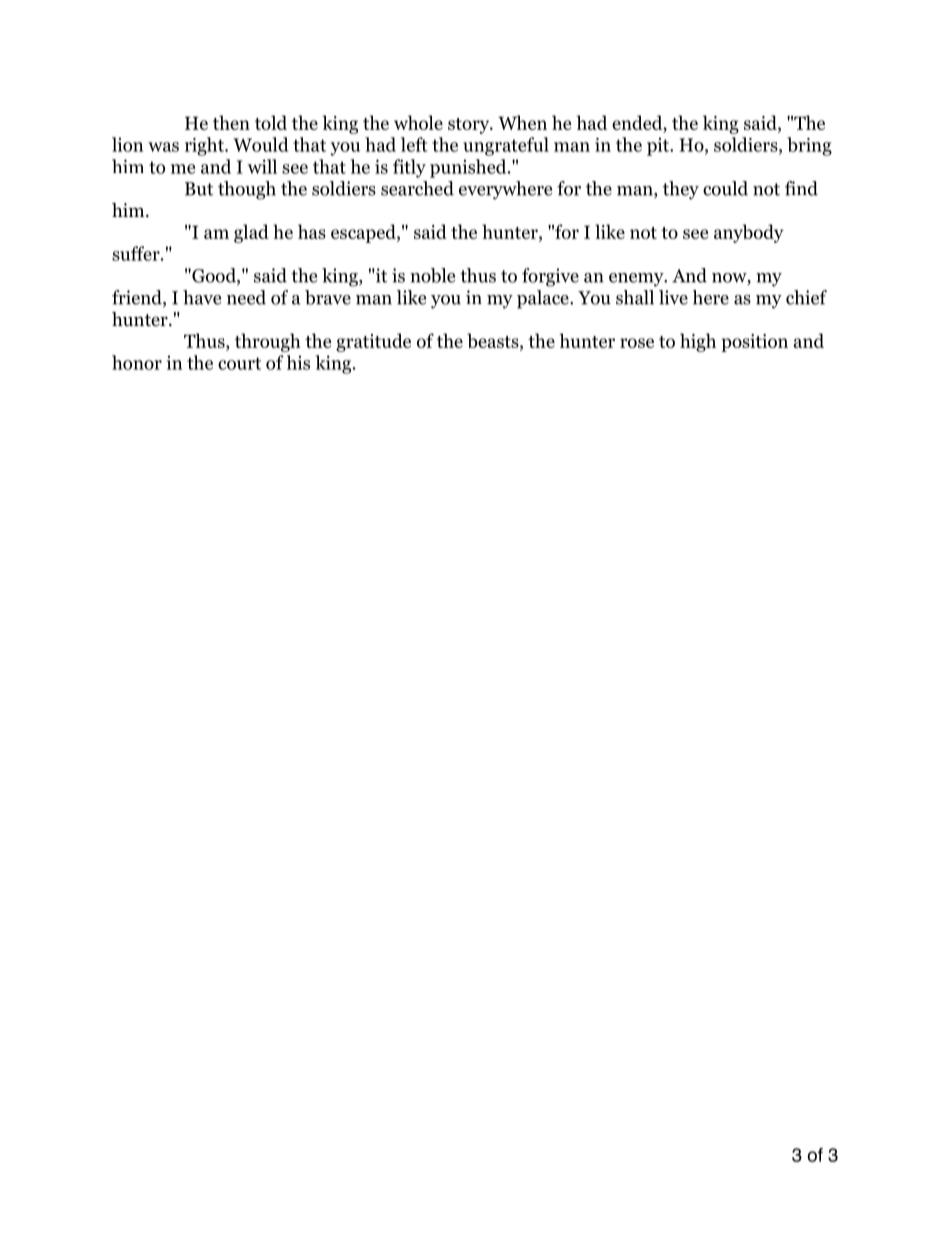 Image resolution: width=952 pixels, height=1233 pixels. Describe the element at coordinates (373, 342) in the screenshot. I see `gratitude` at that location.
